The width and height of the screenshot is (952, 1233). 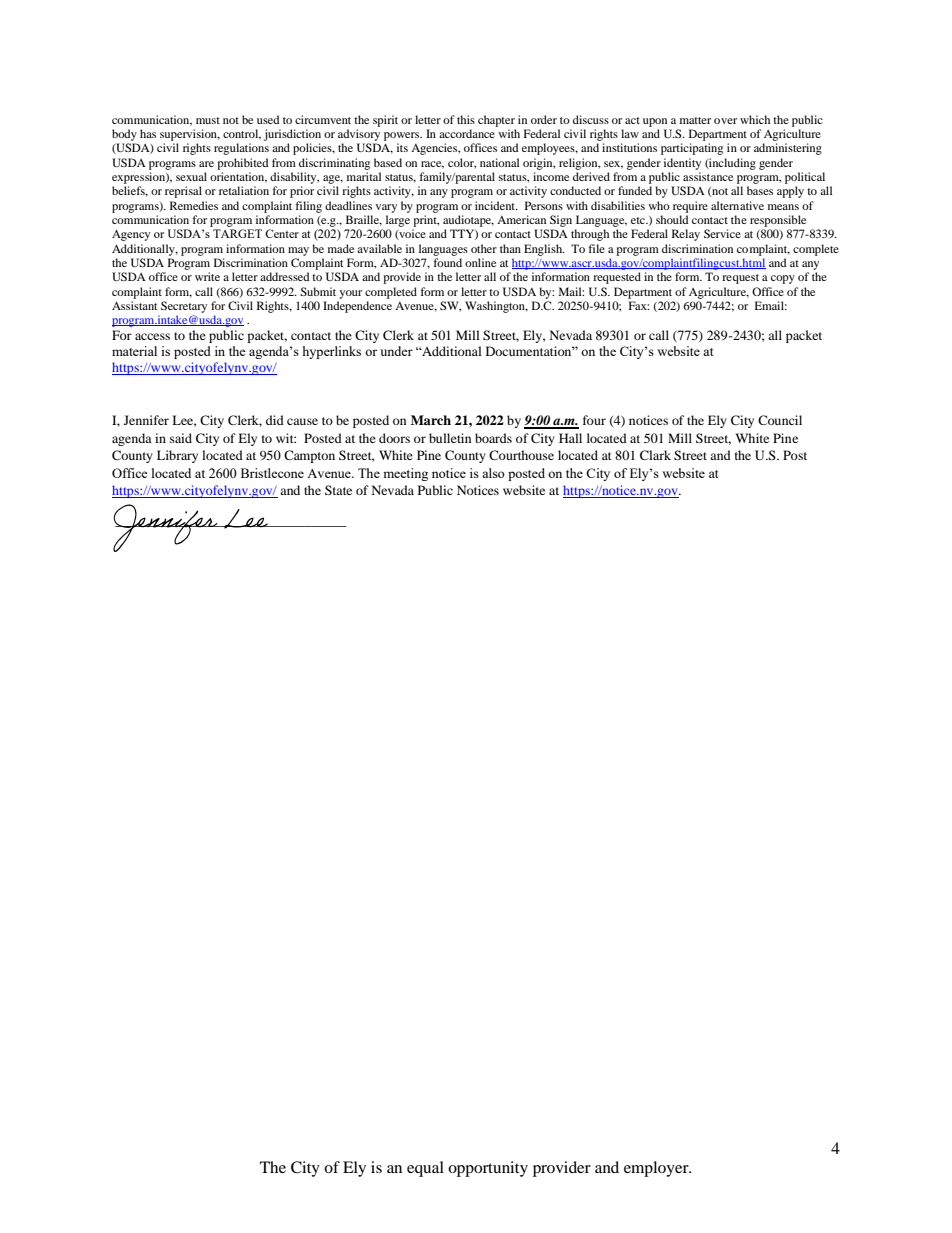 What do you see at coordinates (493, 473) in the screenshot?
I see `also` at bounding box center [493, 473].
